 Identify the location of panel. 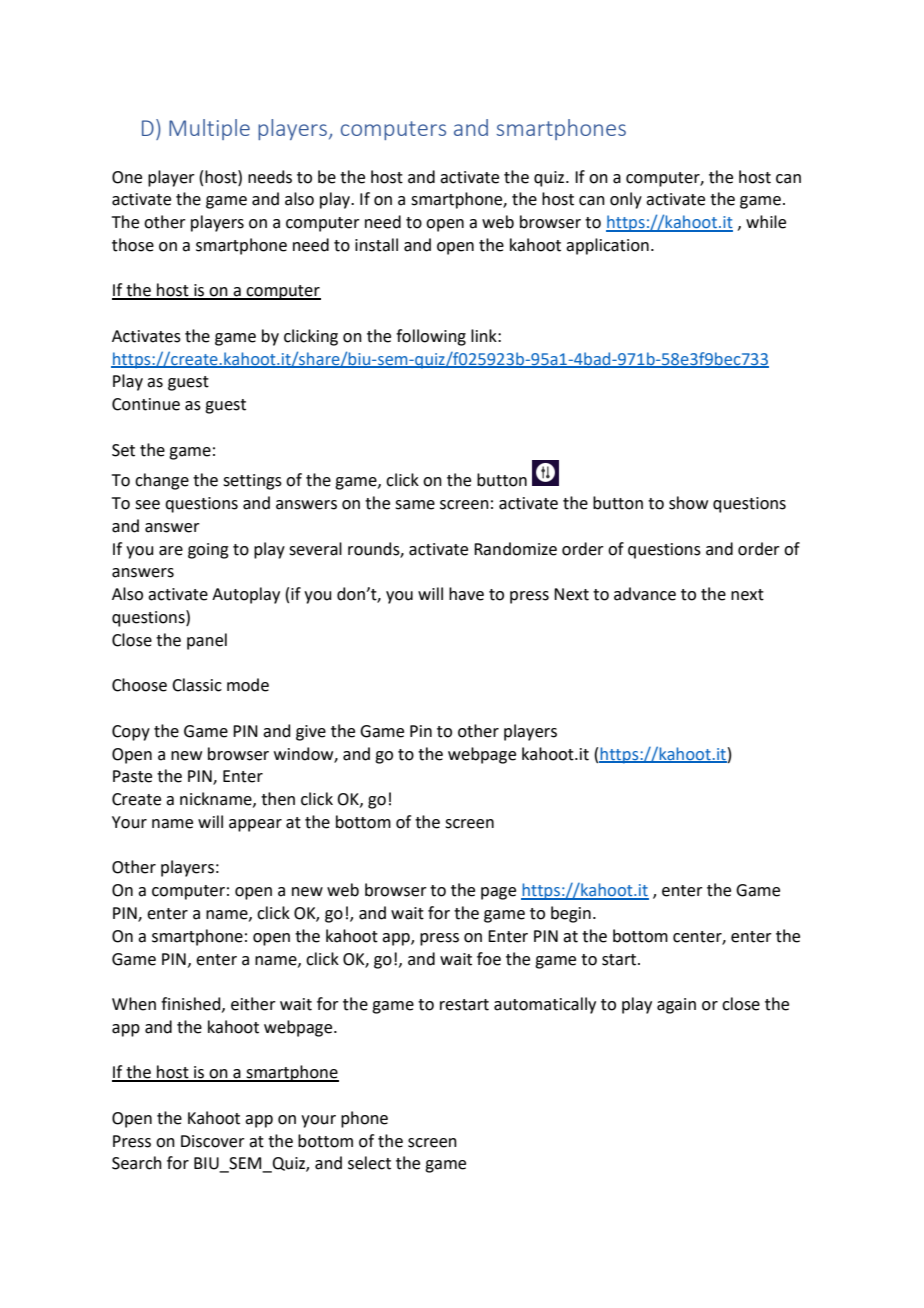
(207, 641).
